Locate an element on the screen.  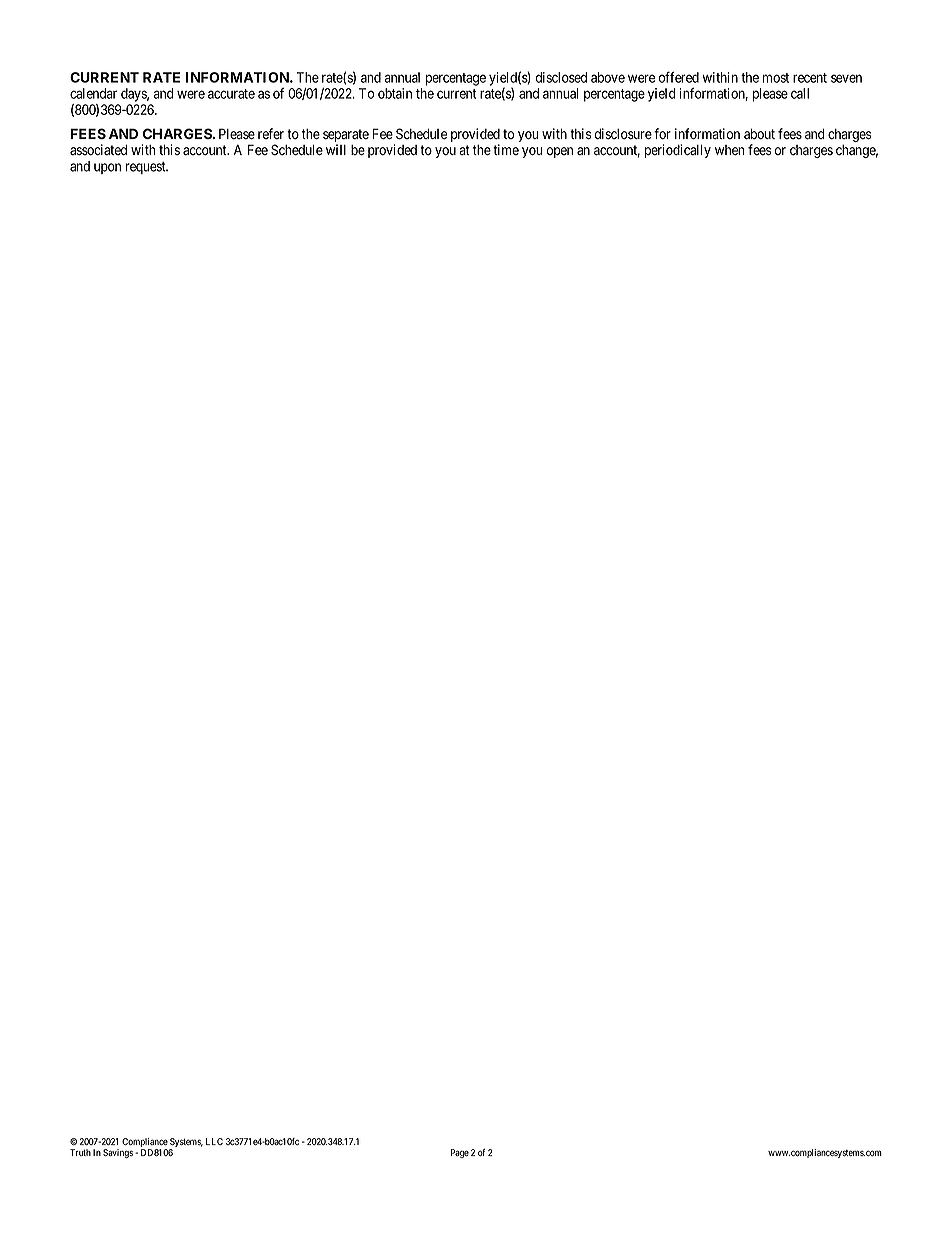
recent is located at coordinates (810, 78).
